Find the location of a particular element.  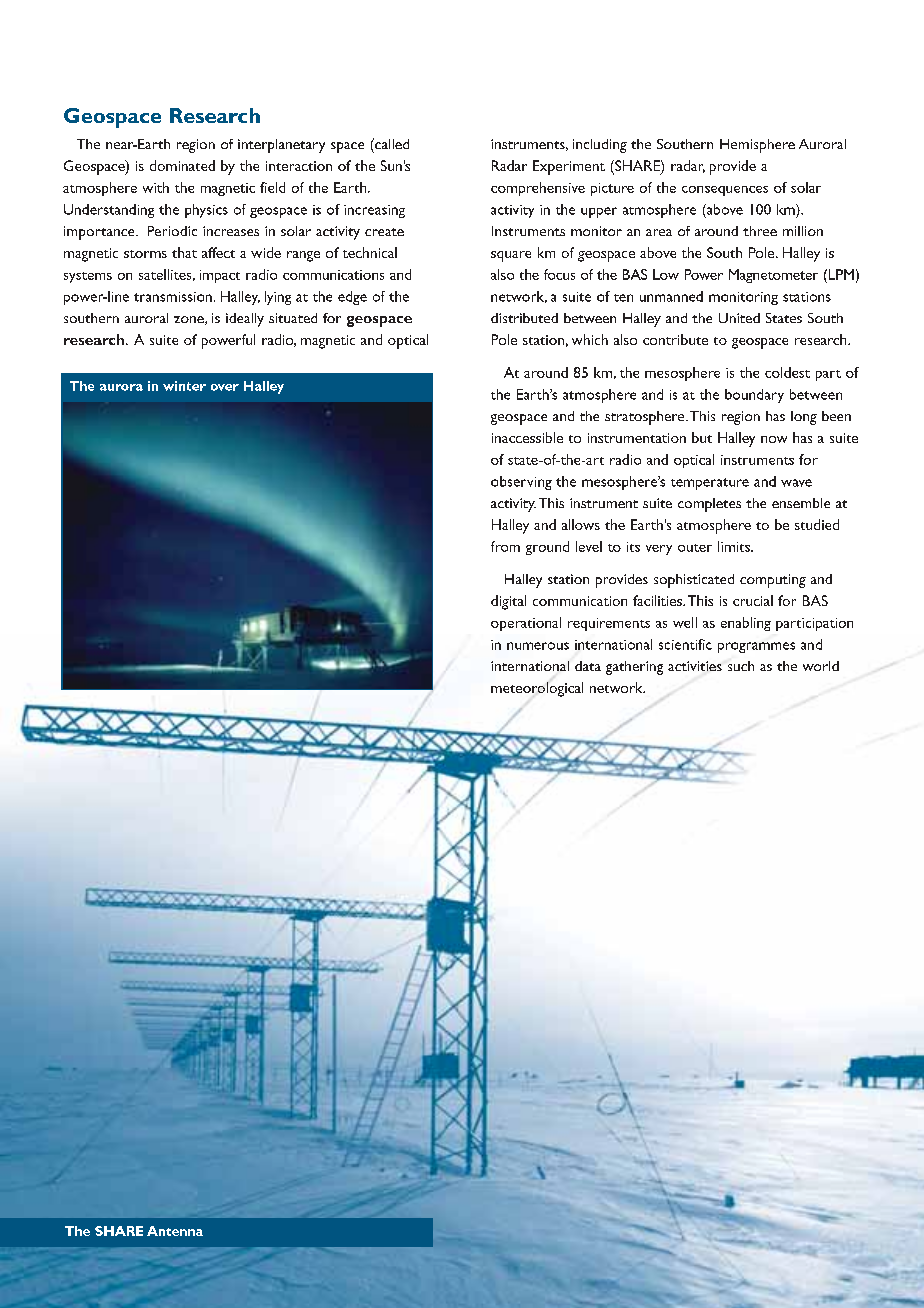

meteorological is located at coordinates (537, 689).
